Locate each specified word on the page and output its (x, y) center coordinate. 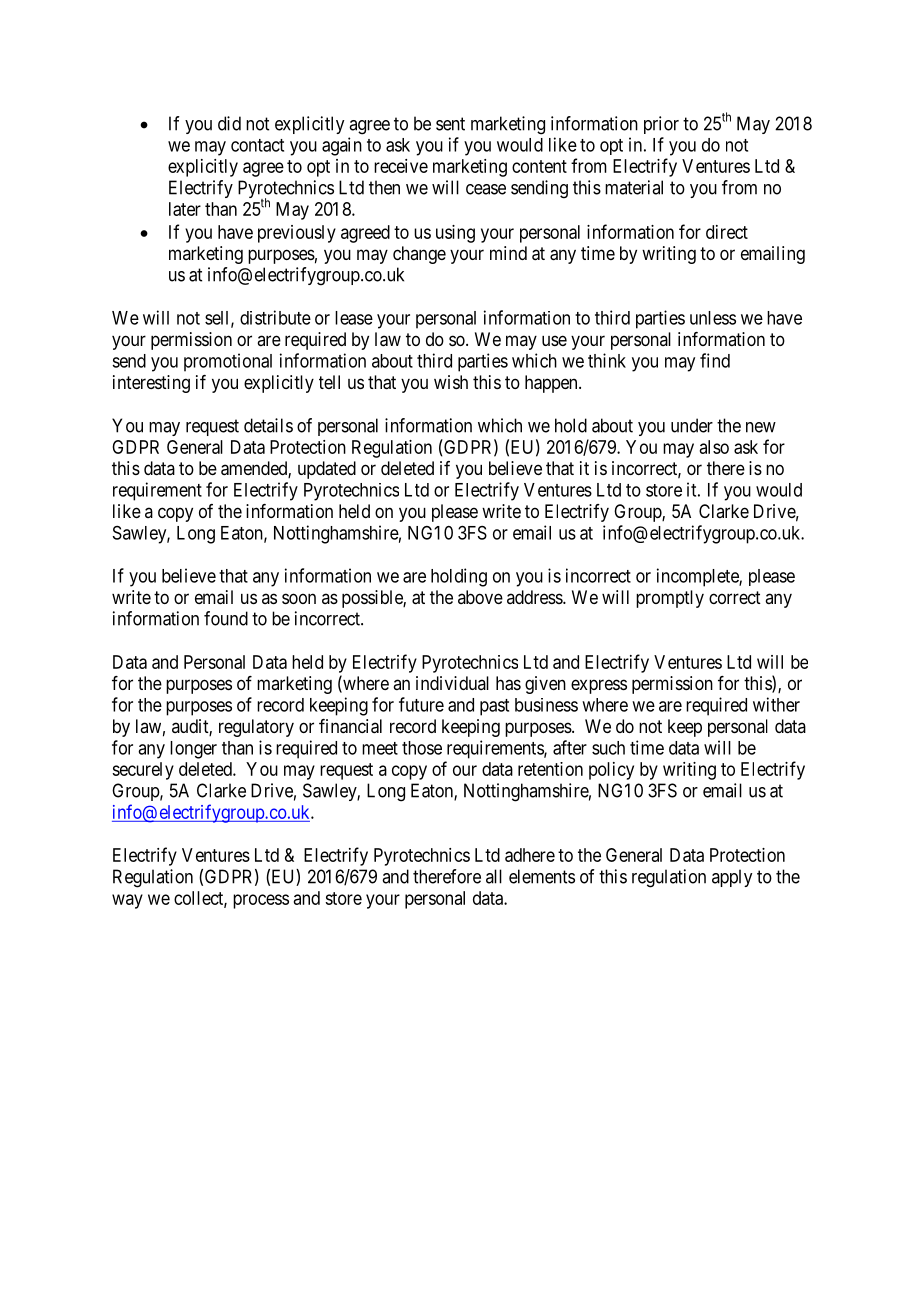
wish (451, 382)
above (480, 597)
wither (776, 704)
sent (450, 124)
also (714, 447)
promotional (228, 362)
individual (452, 683)
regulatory (256, 728)
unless (713, 318)
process (261, 901)
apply (732, 878)
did (229, 123)
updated (327, 470)
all (494, 876)
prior (661, 125)
